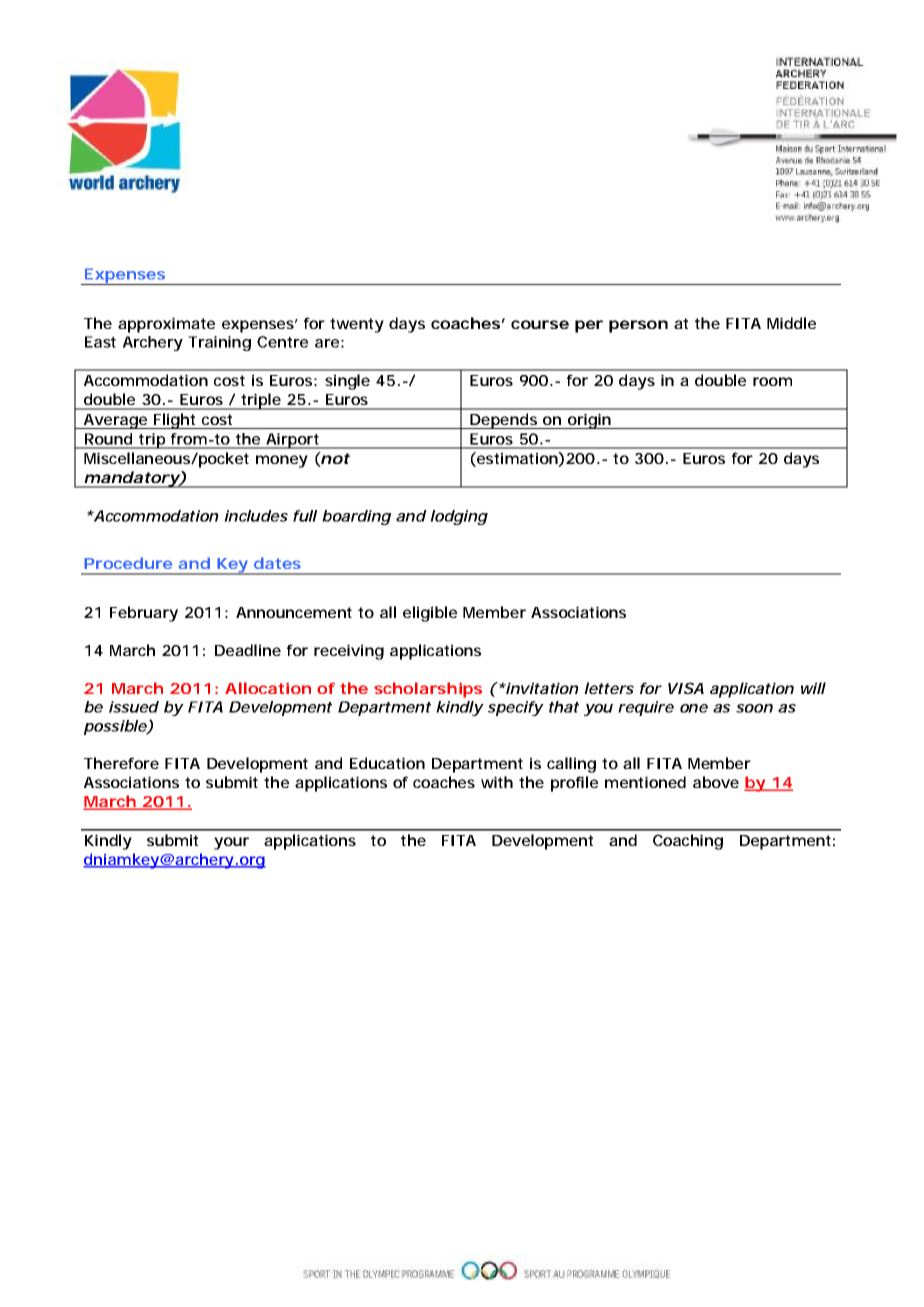  What do you see at coordinates (357, 325) in the screenshot?
I see `twenty` at bounding box center [357, 325].
